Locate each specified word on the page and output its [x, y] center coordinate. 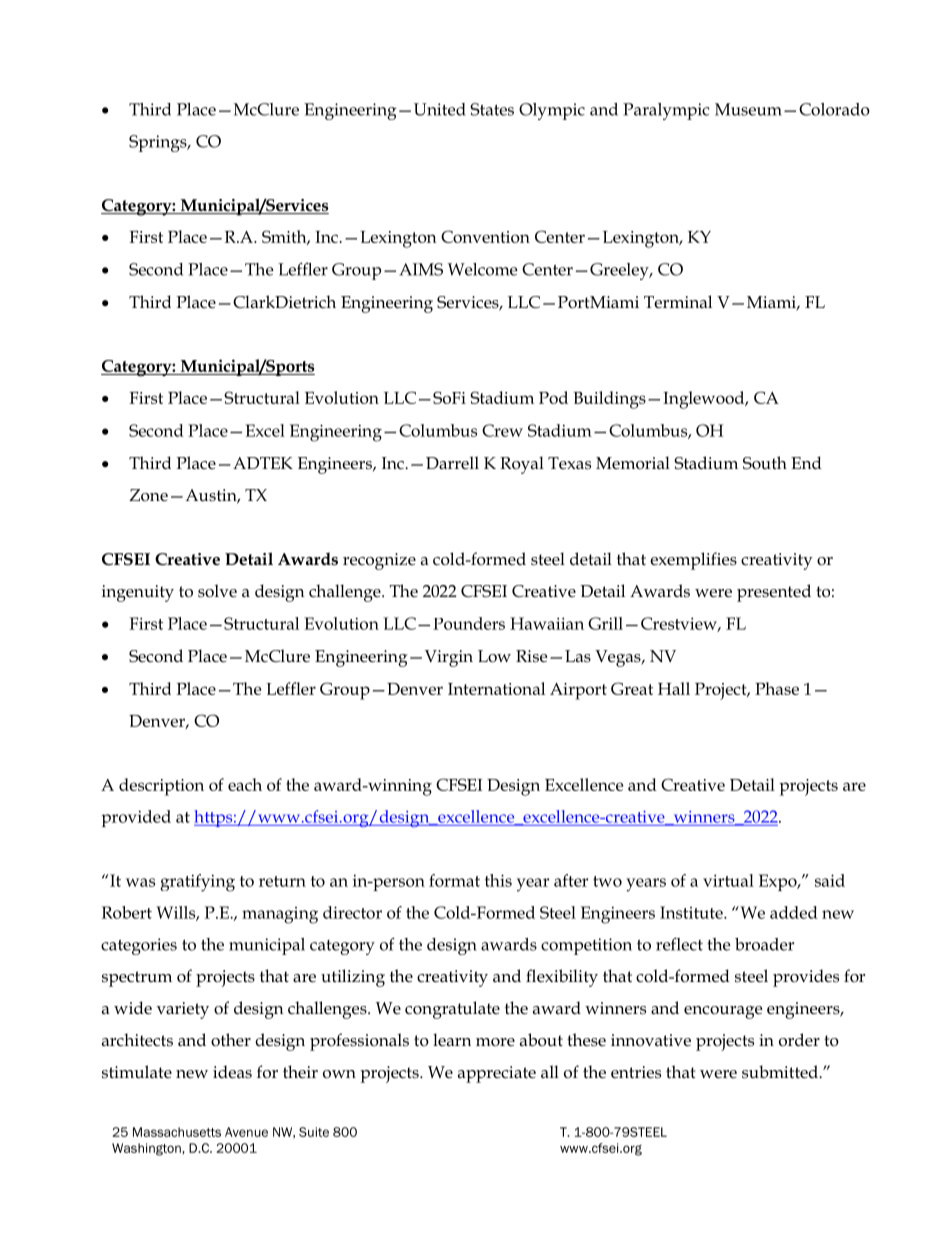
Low [494, 656]
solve [217, 591]
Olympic [552, 111]
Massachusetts [177, 1132]
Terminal [678, 302]
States [492, 109]
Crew [502, 430]
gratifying [197, 883]
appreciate [497, 1074]
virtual [728, 880]
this [498, 880]
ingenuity [138, 593]
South [765, 463]
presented [774, 593]
